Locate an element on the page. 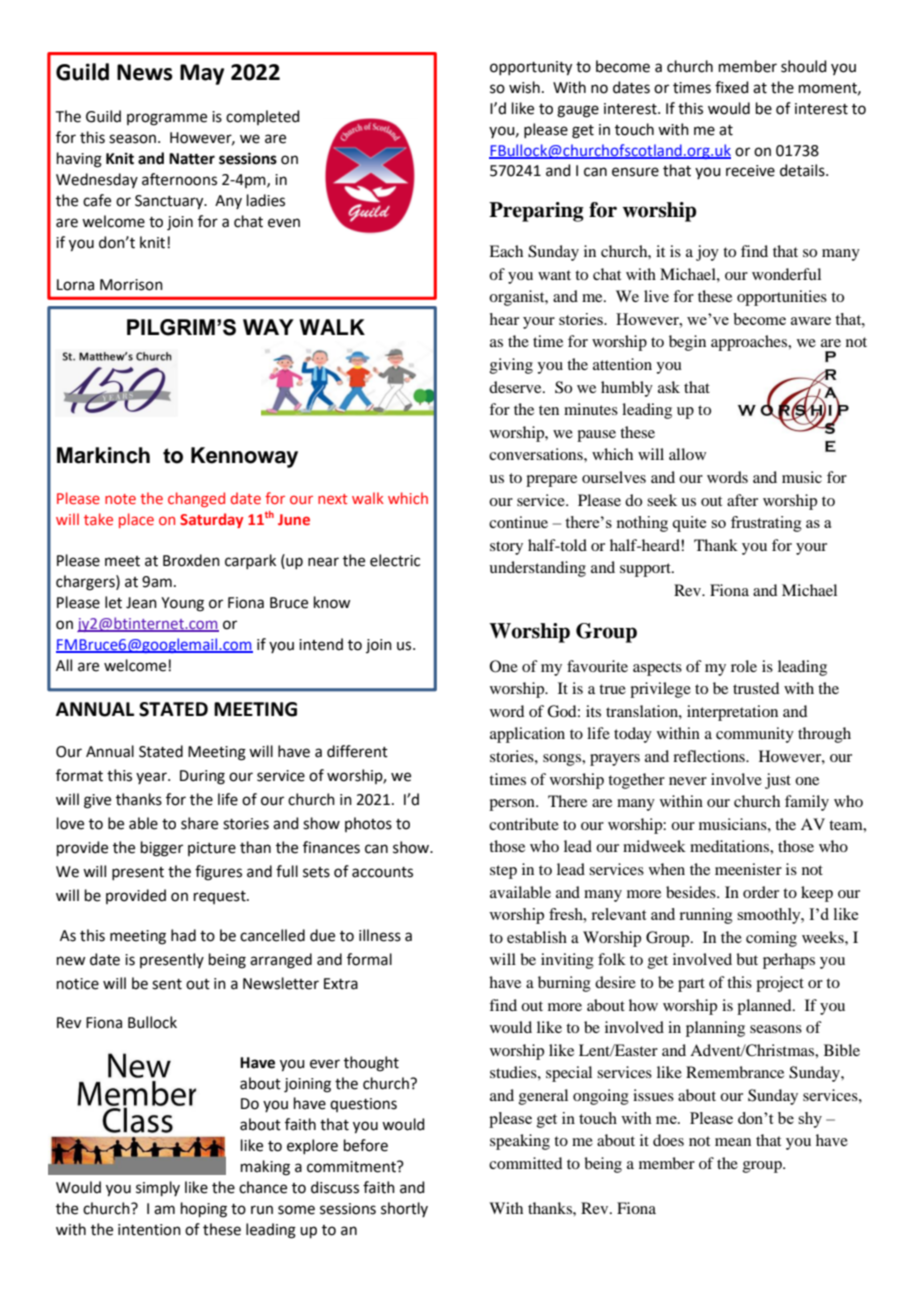 The width and height of the page is (924, 1308). illness is located at coordinates (380, 935).
